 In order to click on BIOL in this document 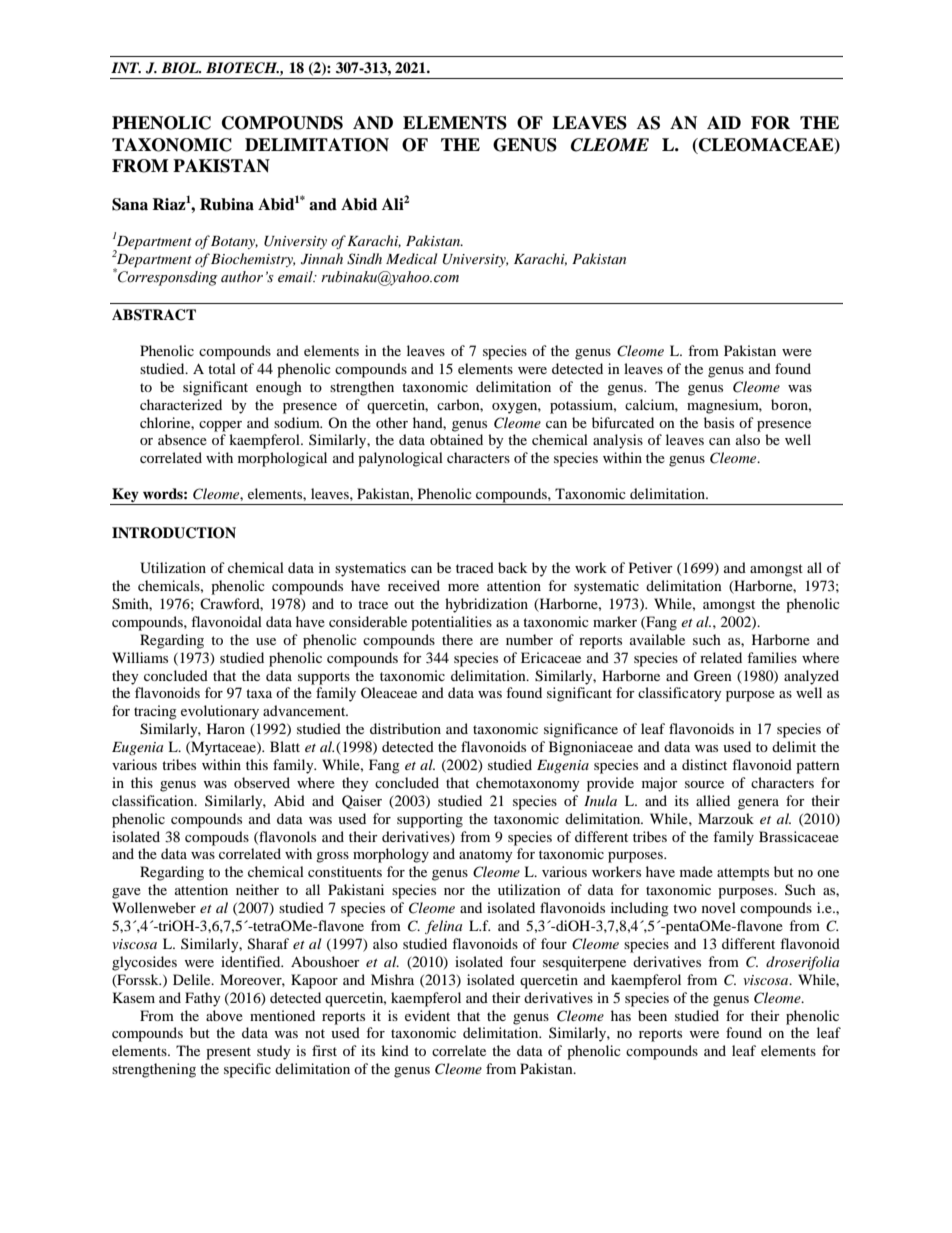, I will do `click(181, 68)`.
